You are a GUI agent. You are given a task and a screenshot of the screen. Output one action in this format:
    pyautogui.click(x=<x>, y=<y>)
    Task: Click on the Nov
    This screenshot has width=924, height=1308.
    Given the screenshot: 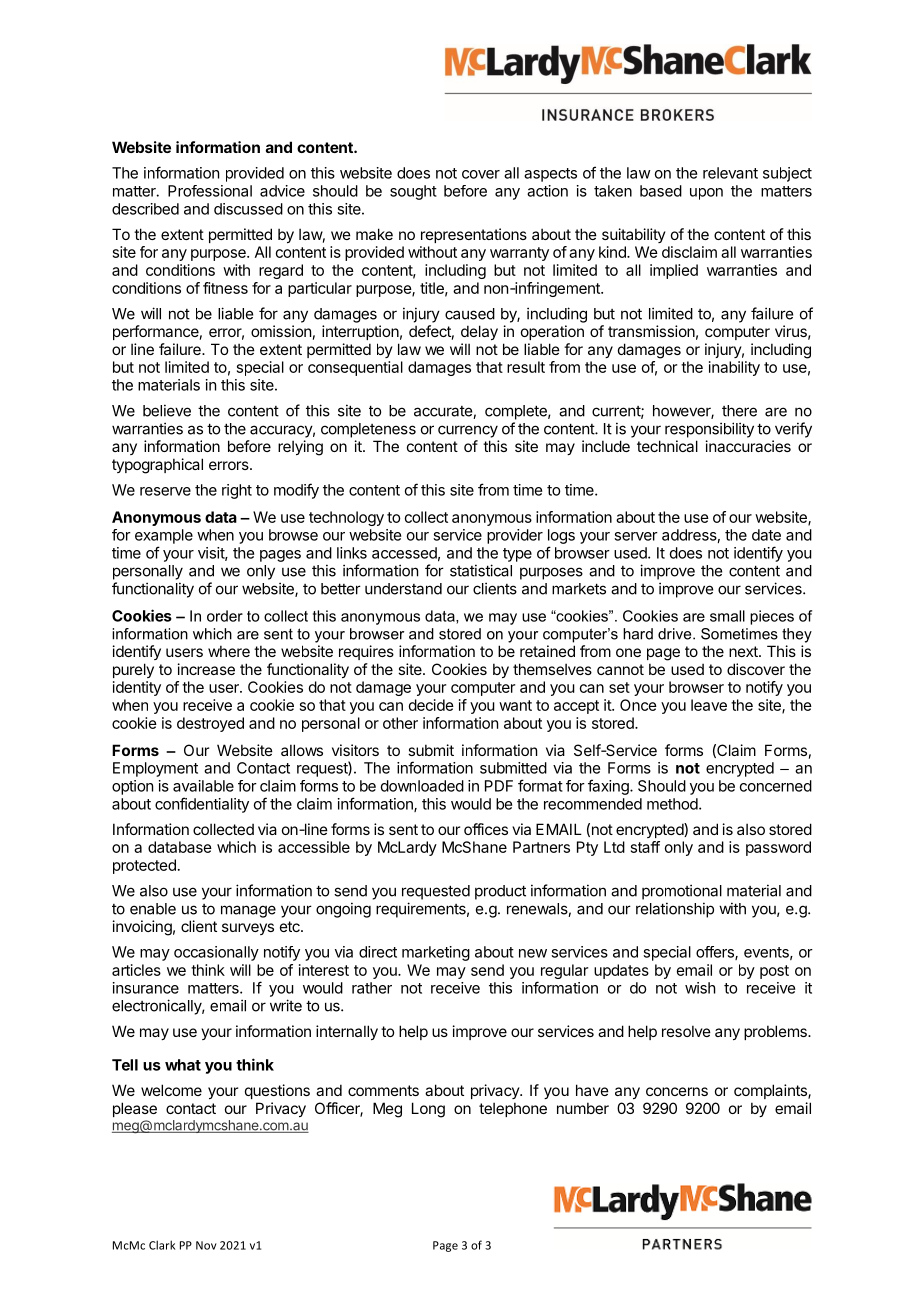 What is the action you would take?
    pyautogui.click(x=206, y=1245)
